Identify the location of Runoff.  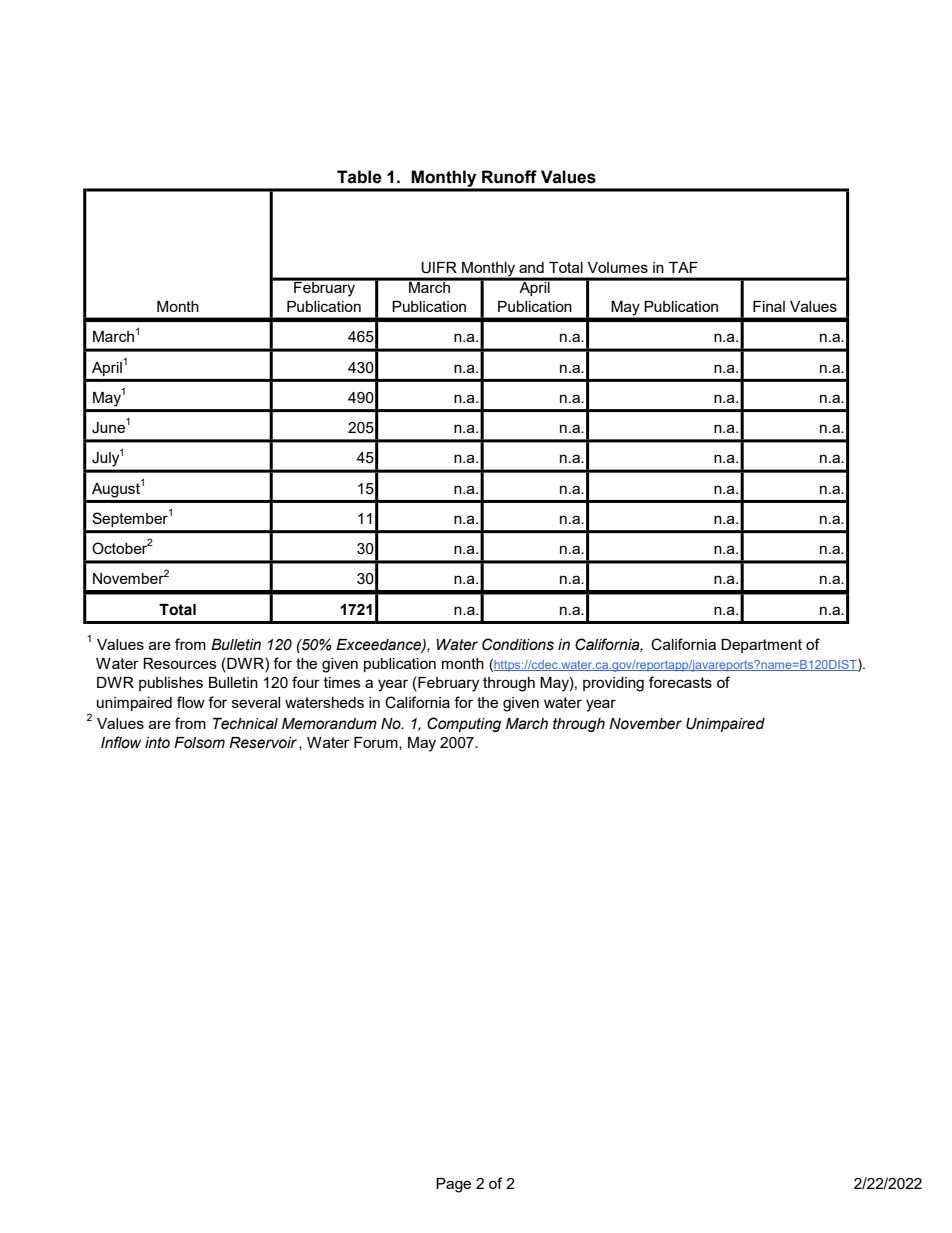
(509, 177).
